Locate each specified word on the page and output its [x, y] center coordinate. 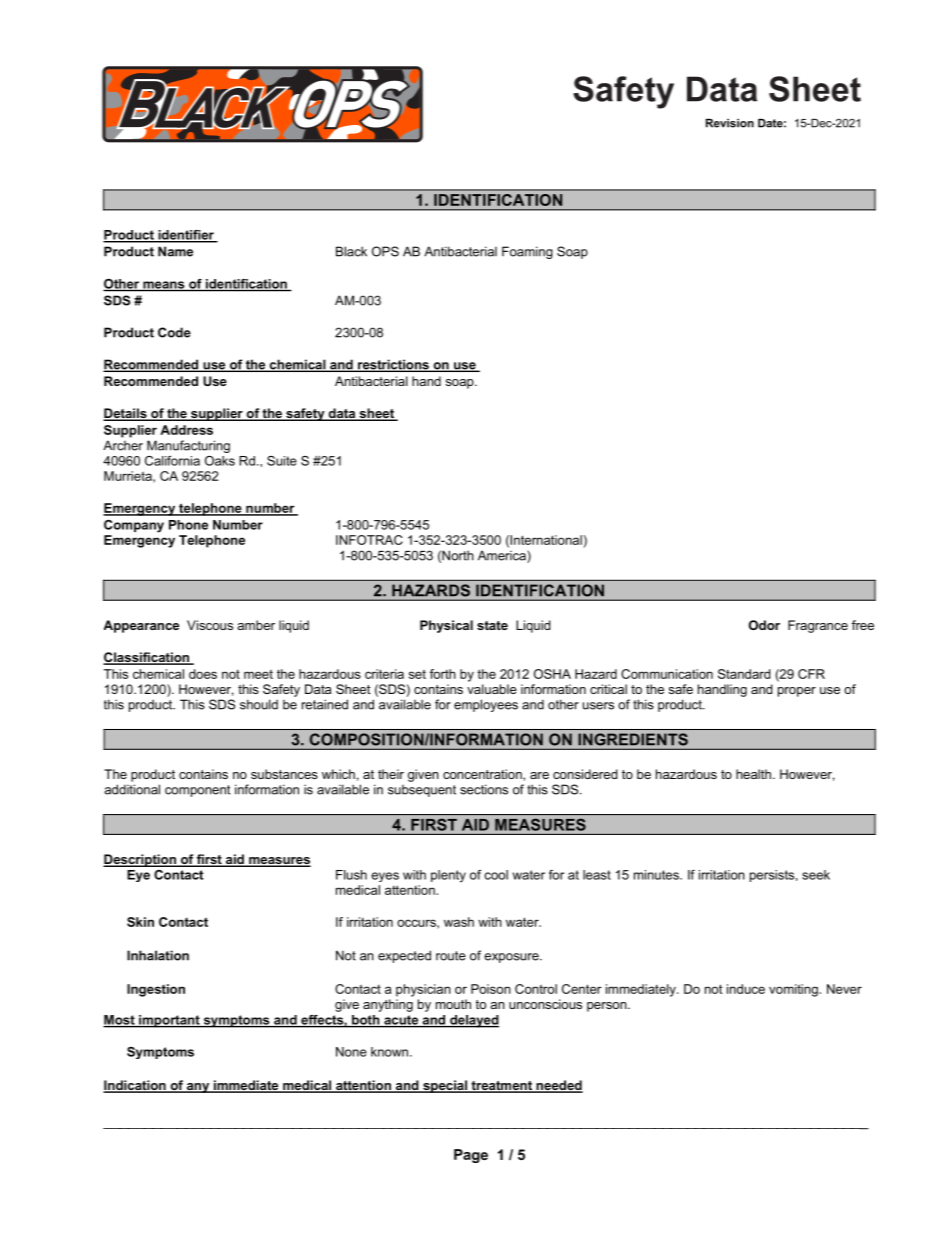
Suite [282, 461]
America [503, 556]
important [169, 1021]
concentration [483, 774]
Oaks [220, 461]
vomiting [794, 990]
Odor [764, 625]
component [197, 791]
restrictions [393, 365]
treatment [501, 1087]
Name [175, 251]
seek [816, 875]
